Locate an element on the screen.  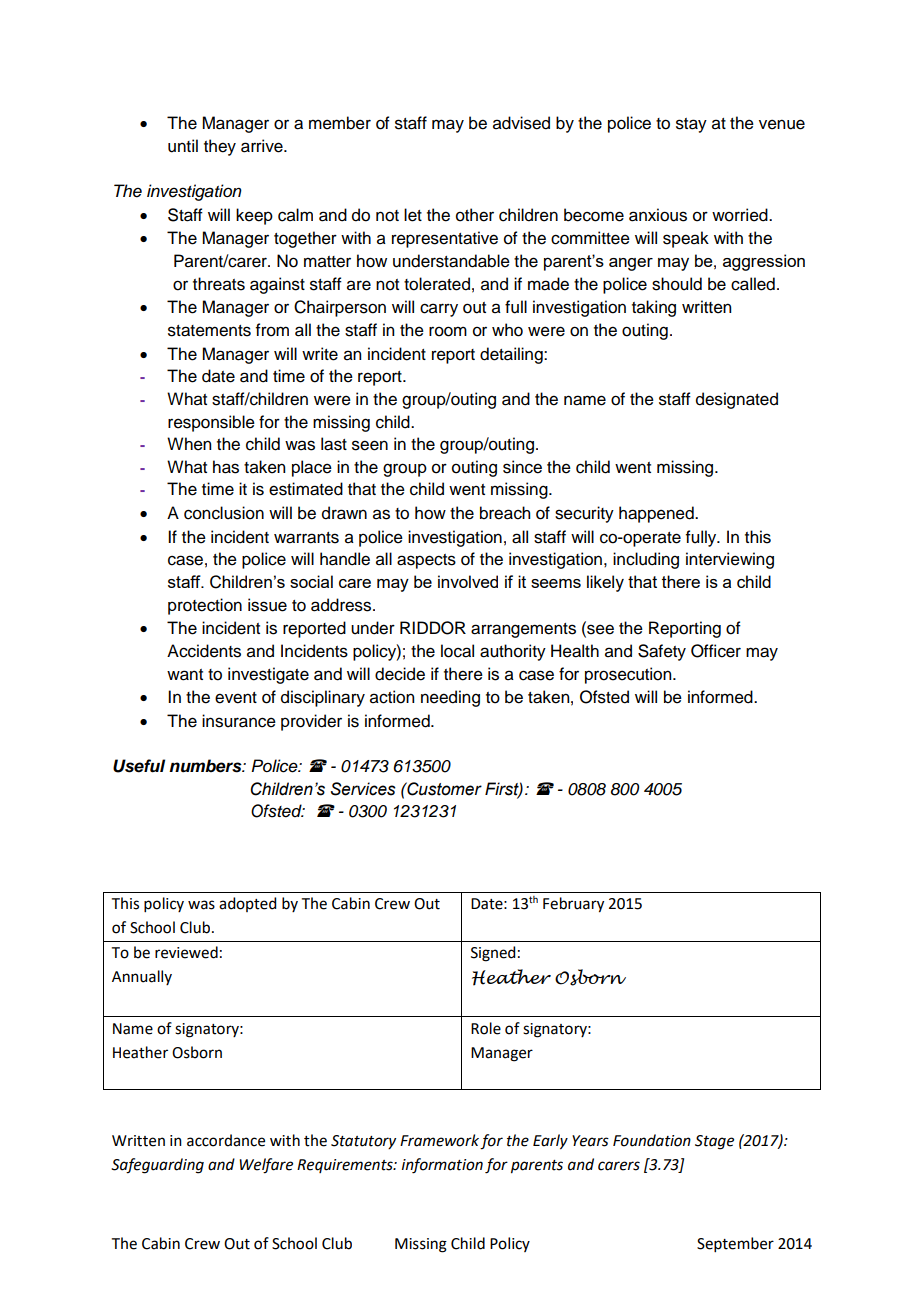
event is located at coordinates (236, 698).
